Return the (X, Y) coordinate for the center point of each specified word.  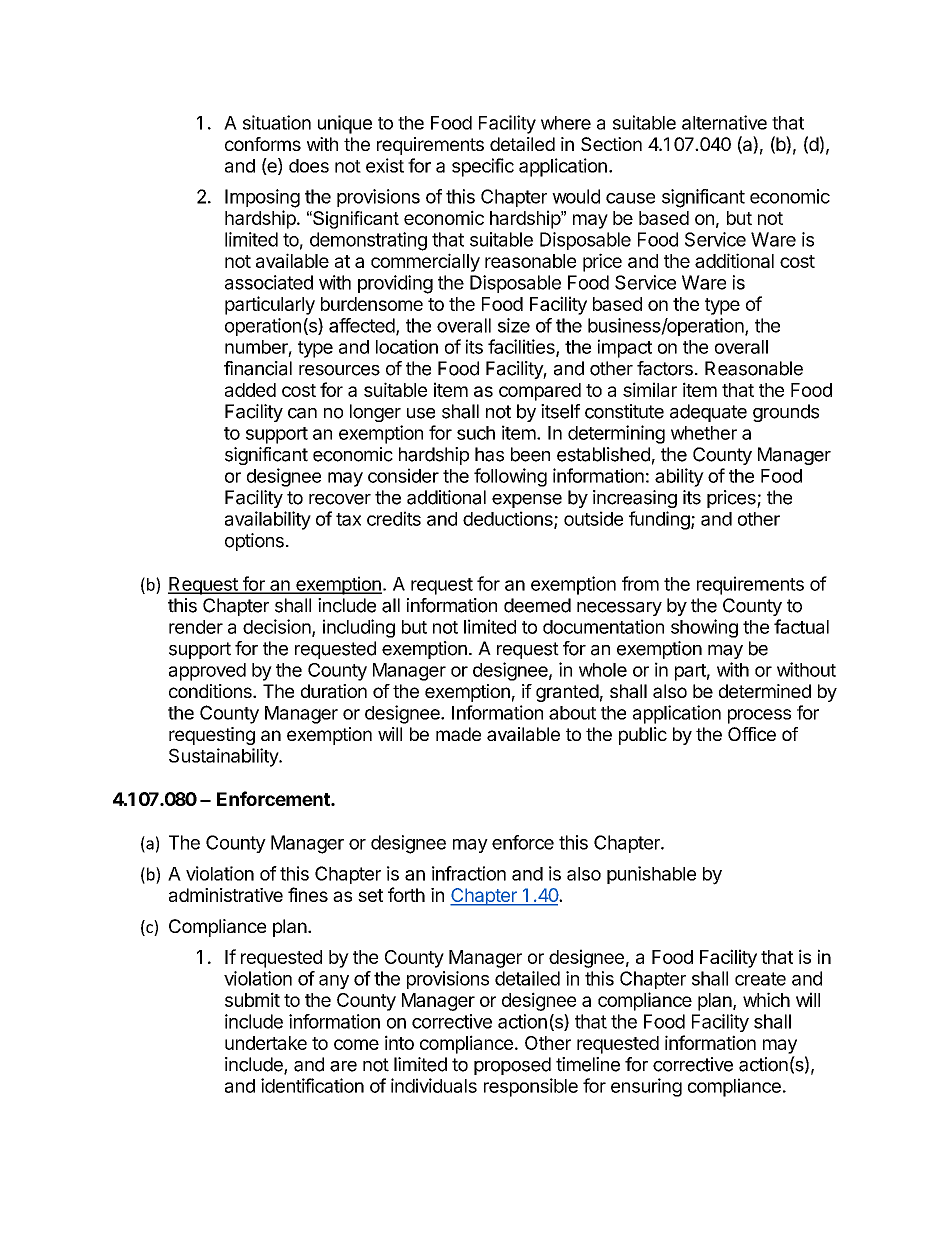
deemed (537, 605)
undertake (266, 1043)
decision (277, 626)
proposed (512, 1066)
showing (704, 628)
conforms (263, 144)
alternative (724, 122)
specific (483, 167)
